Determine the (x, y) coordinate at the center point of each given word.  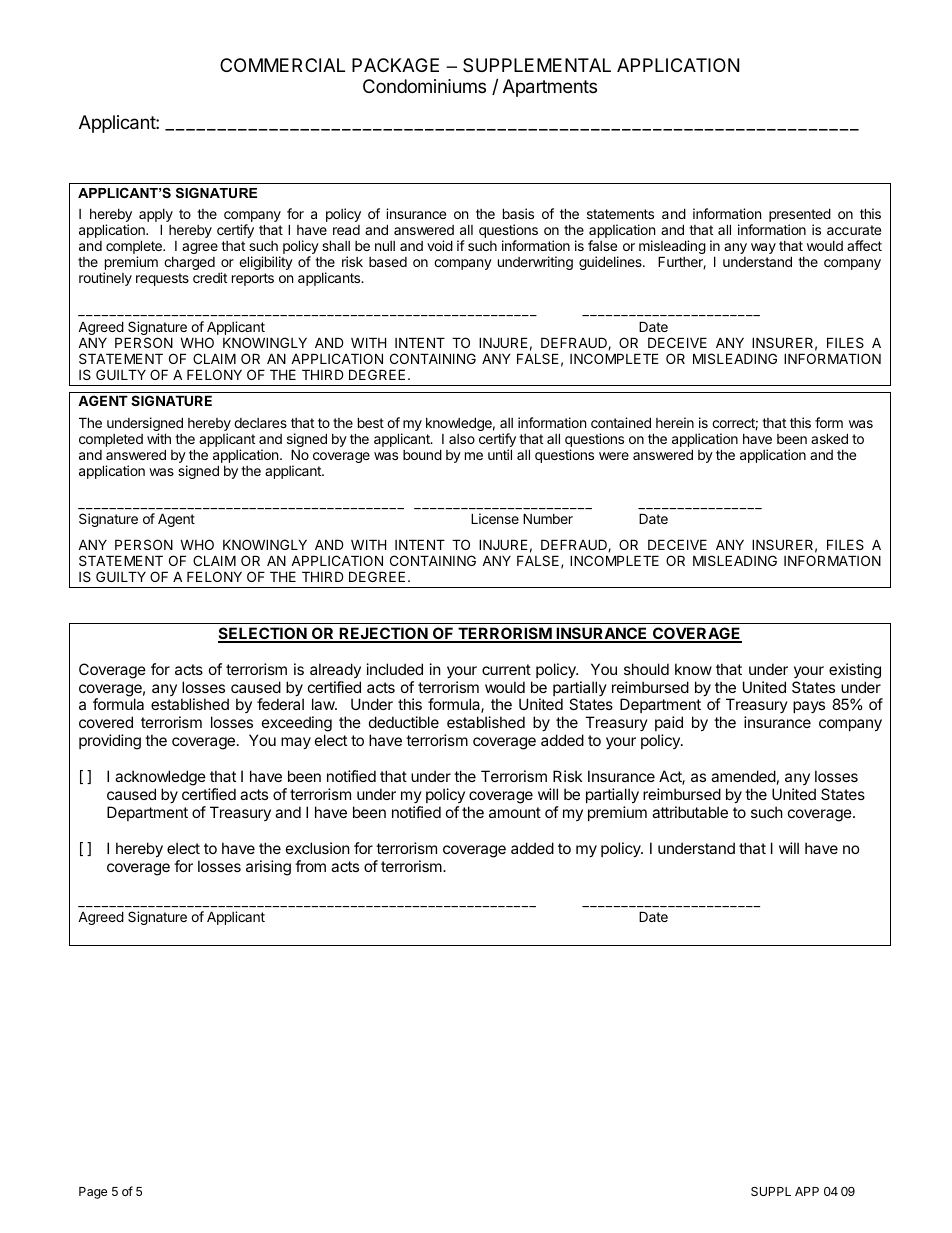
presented (800, 216)
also (462, 439)
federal (280, 704)
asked (829, 438)
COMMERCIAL (282, 65)
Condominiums (424, 86)
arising (268, 868)
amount (515, 812)
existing (855, 671)
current (506, 669)
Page (93, 1193)
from (310, 866)
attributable (690, 812)
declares (260, 423)
